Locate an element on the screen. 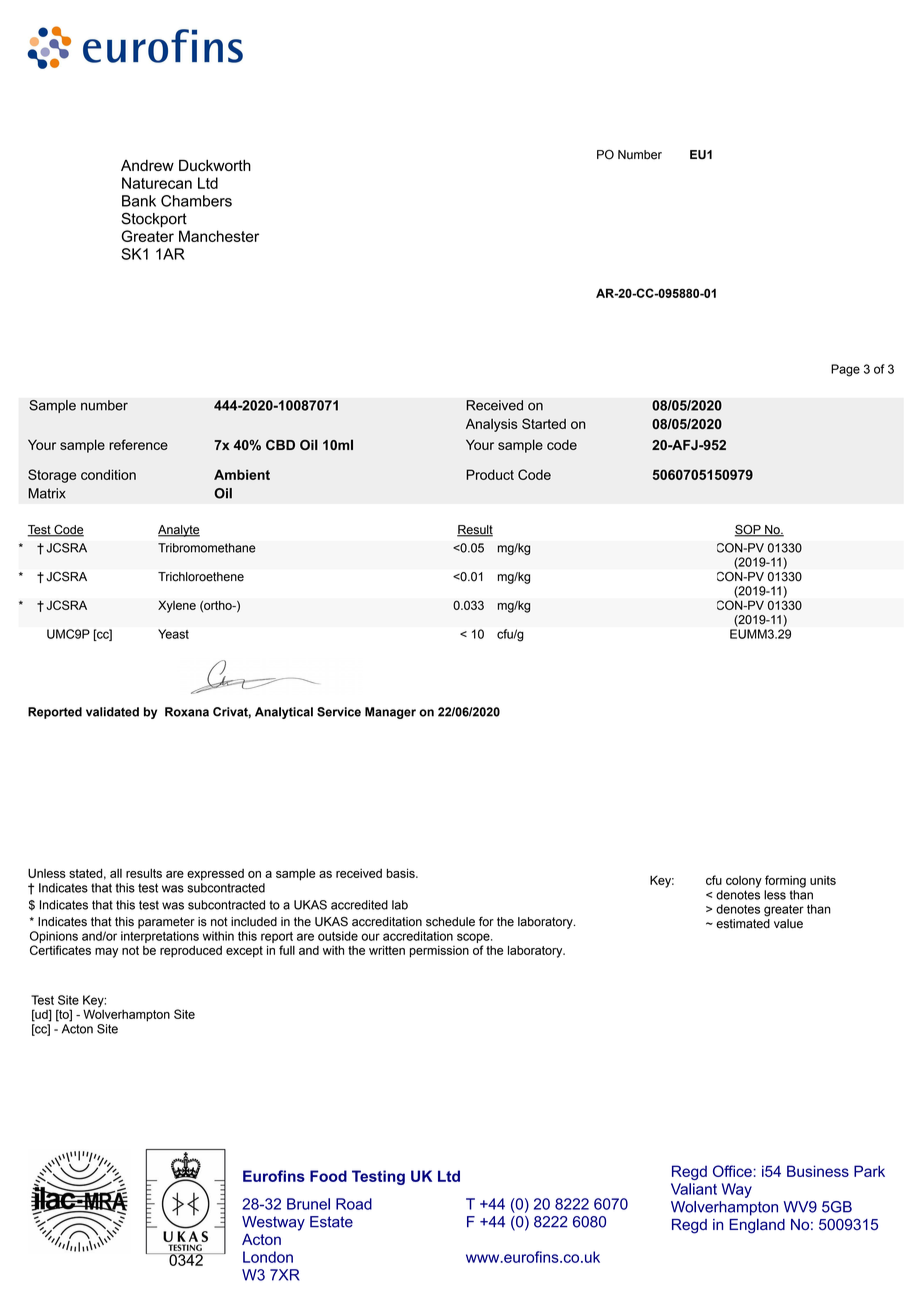  permission is located at coordinates (439, 952).
